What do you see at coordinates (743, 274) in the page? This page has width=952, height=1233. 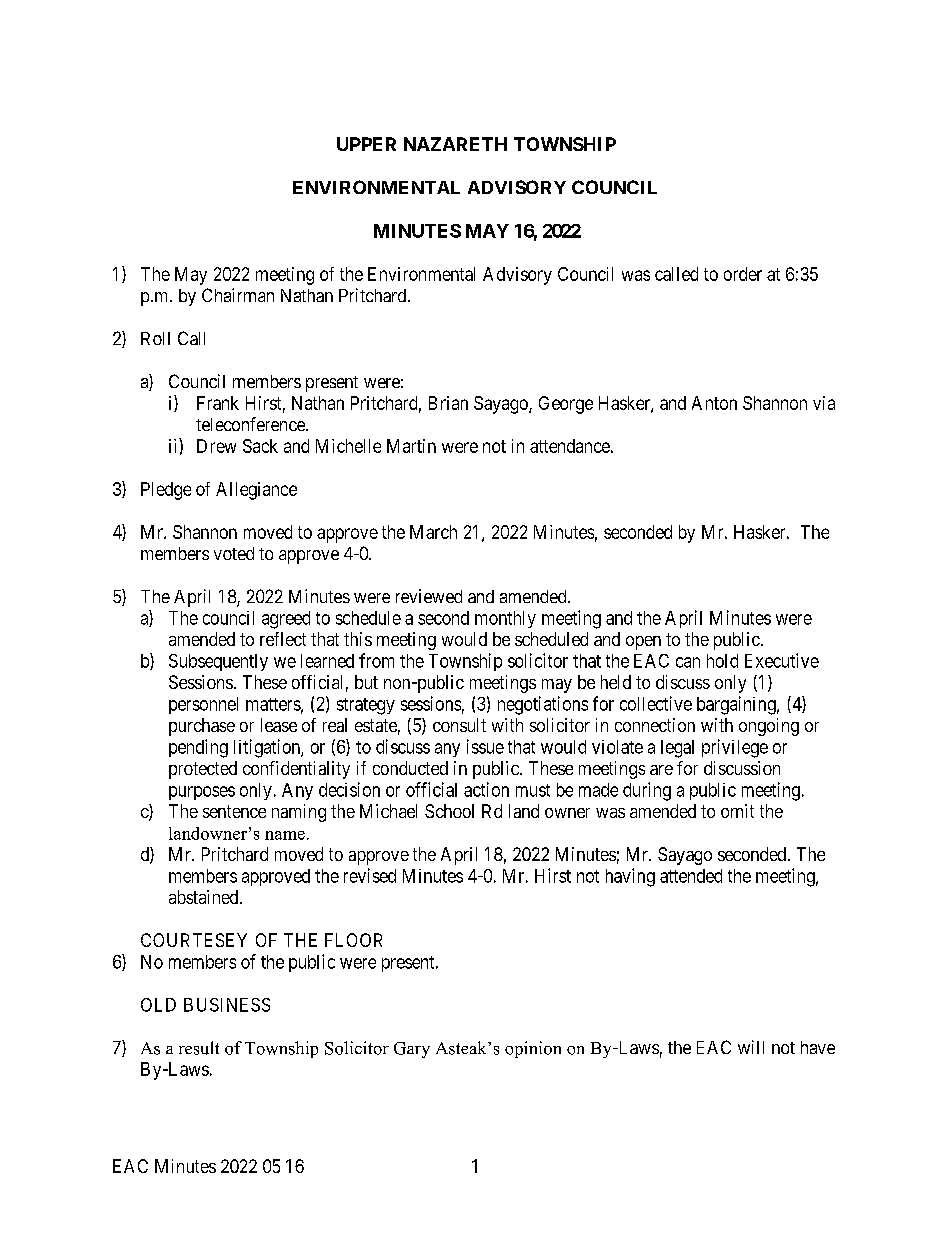 I see `order` at bounding box center [743, 274].
